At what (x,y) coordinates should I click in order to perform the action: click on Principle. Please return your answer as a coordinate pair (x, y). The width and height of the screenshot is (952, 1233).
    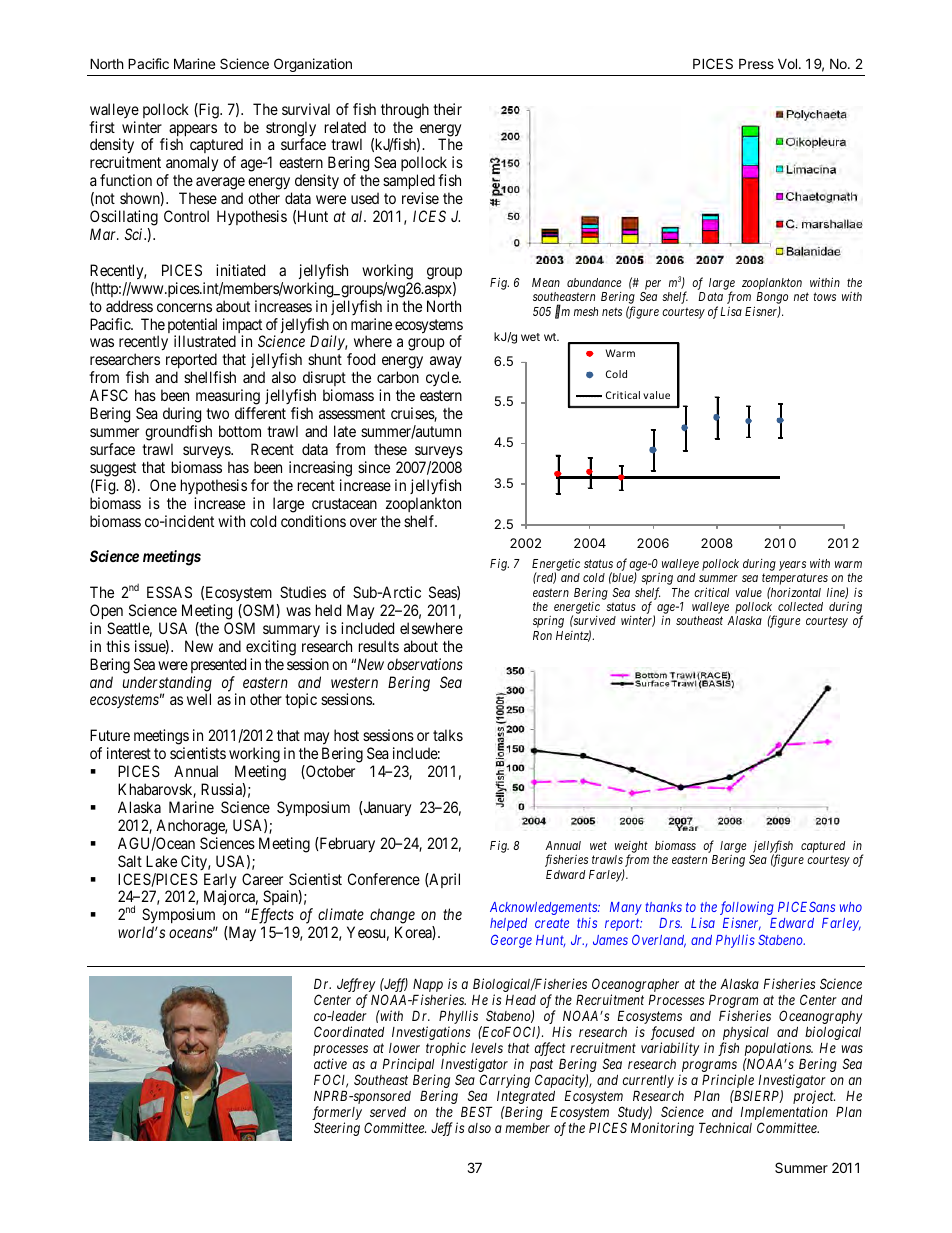
    Looking at the image, I should click on (728, 1082).
